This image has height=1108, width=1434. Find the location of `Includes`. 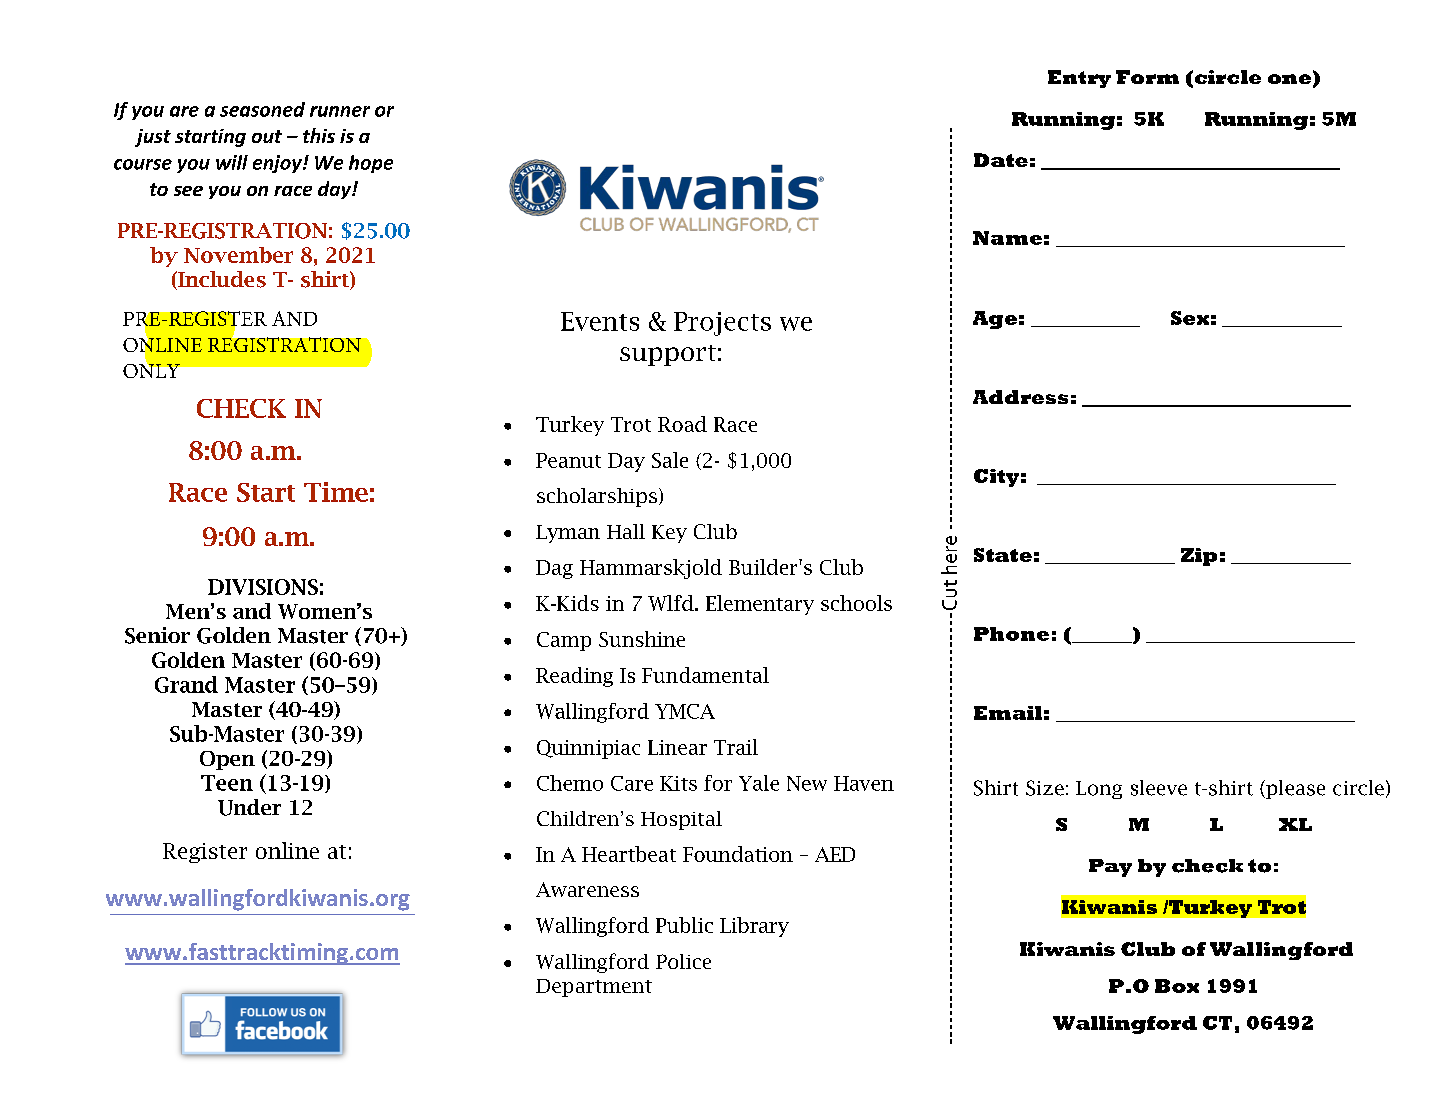

Includes is located at coordinates (221, 280).
